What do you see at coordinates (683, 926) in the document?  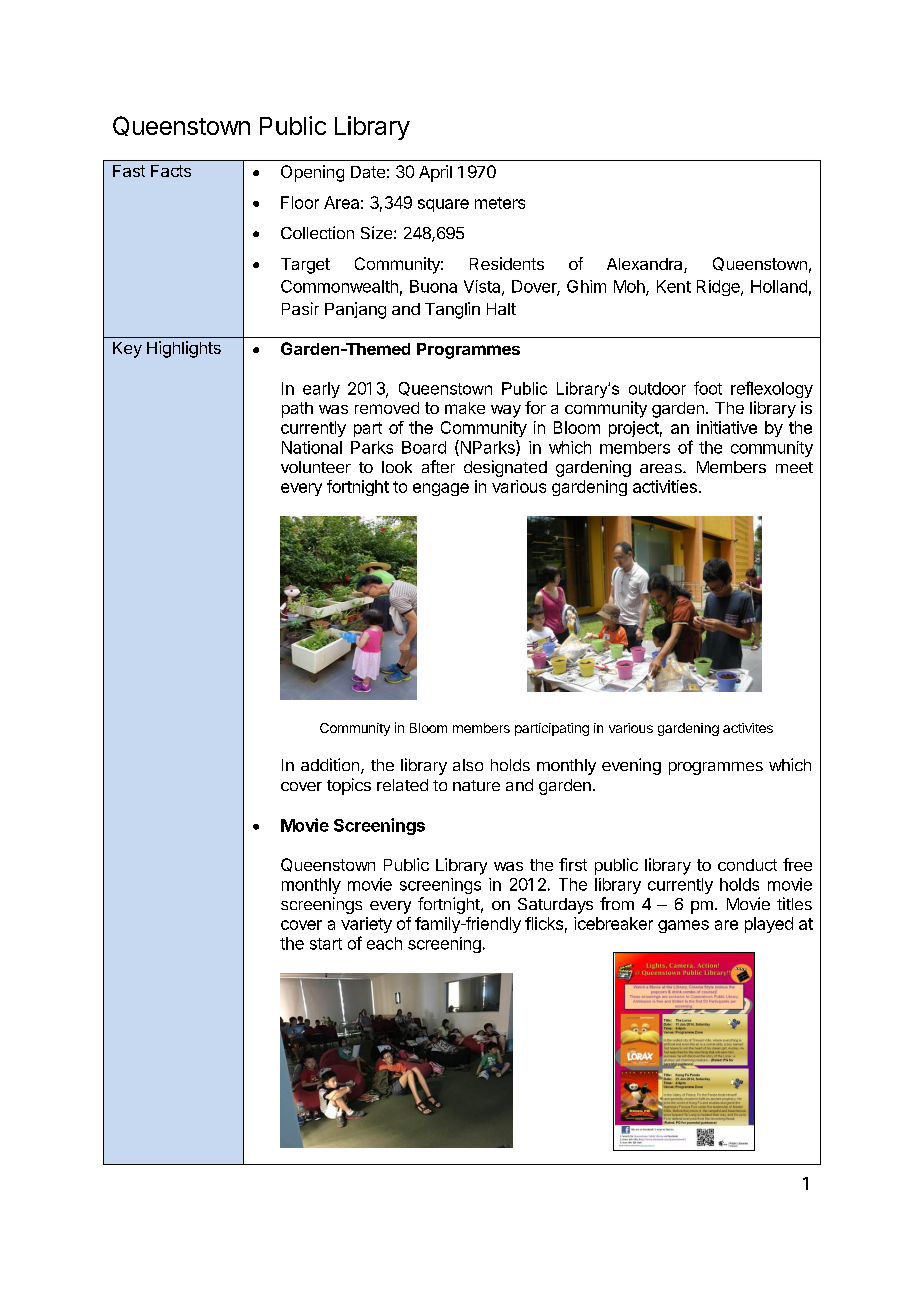 I see `games` at bounding box center [683, 926].
